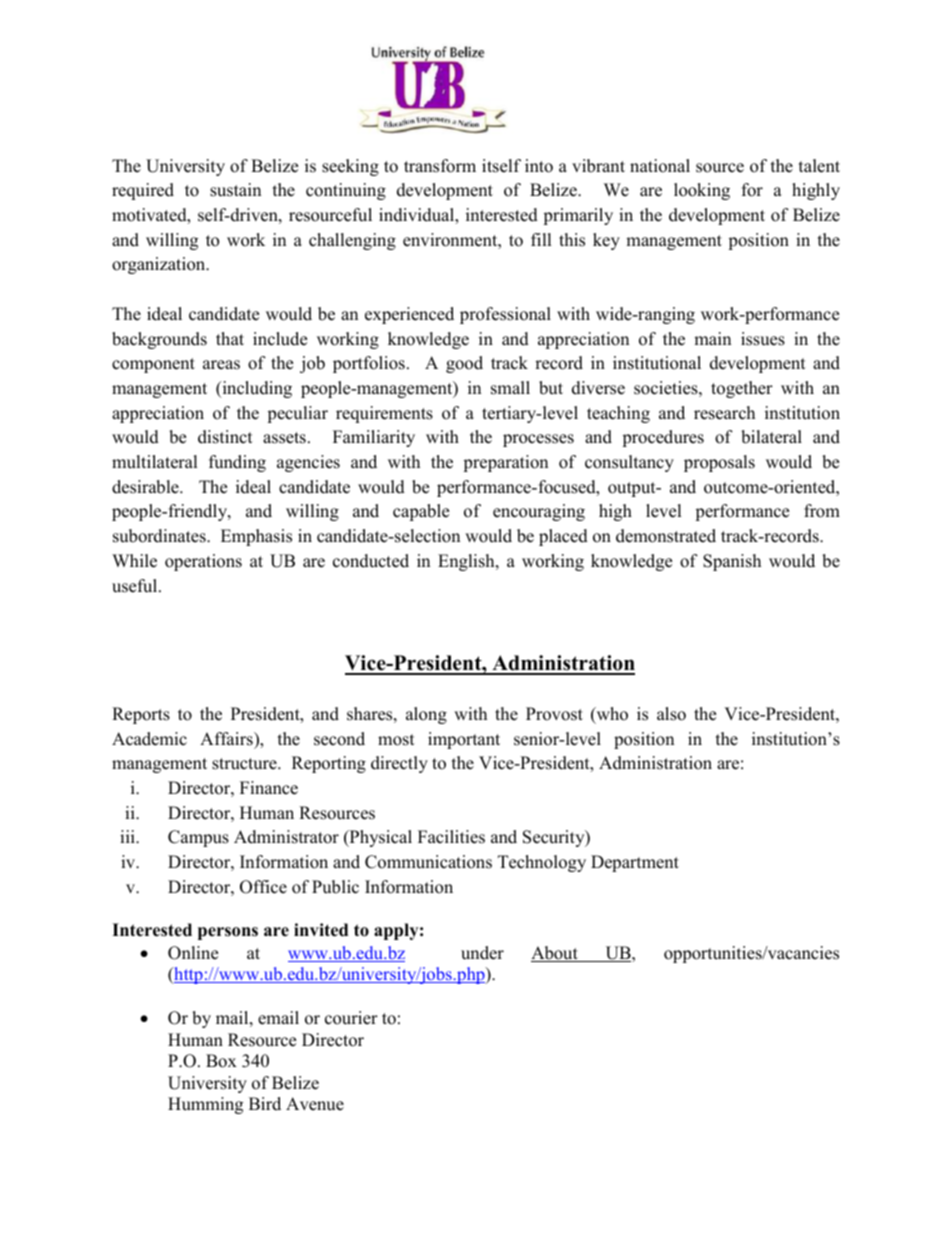 This image has width=952, height=1233. What do you see at coordinates (440, 166) in the image?
I see `transform` at bounding box center [440, 166].
